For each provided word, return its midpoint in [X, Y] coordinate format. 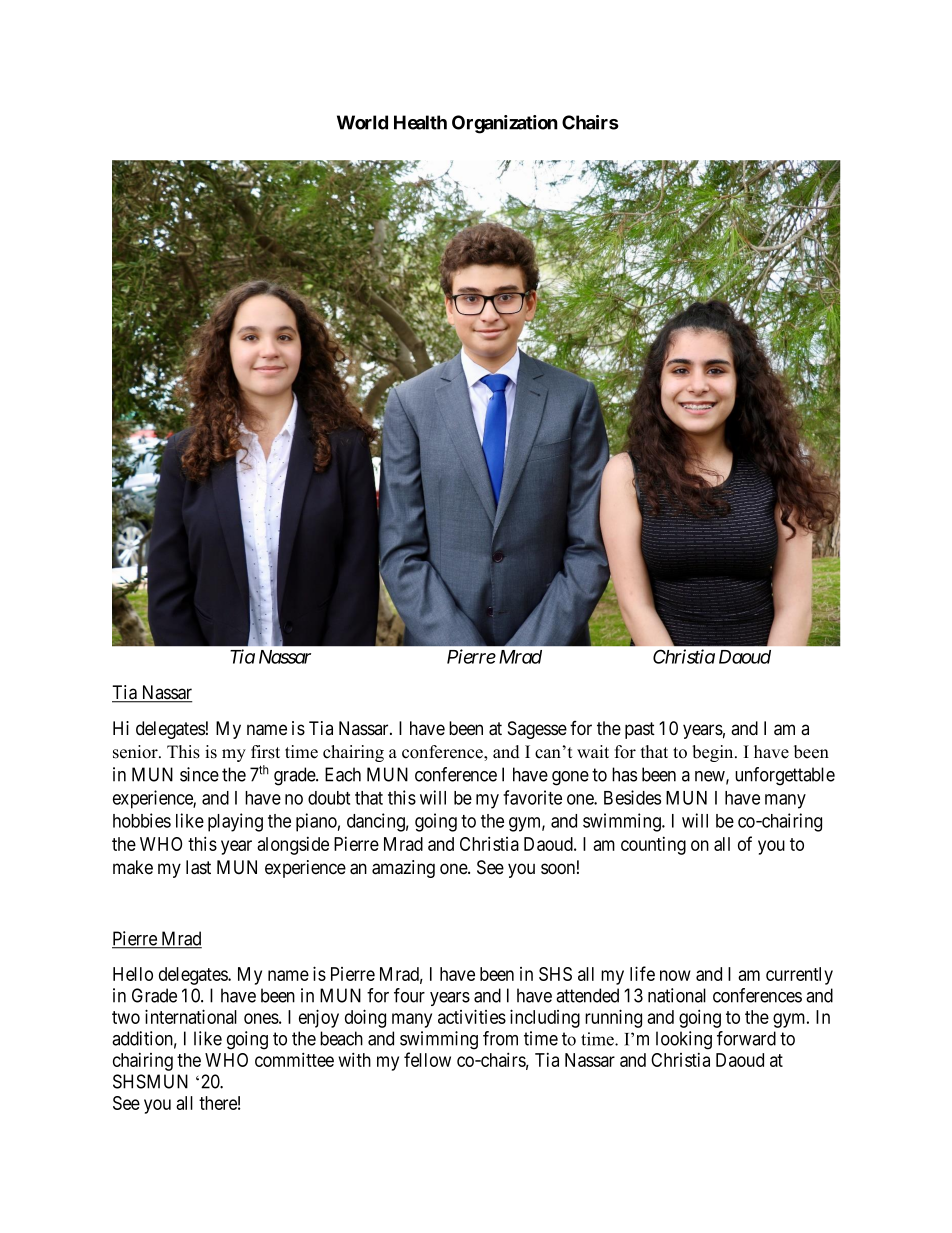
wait [593, 751]
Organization [505, 124]
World [362, 122]
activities [472, 1016]
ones [261, 1018]
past [640, 730]
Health [420, 122]
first [265, 752]
